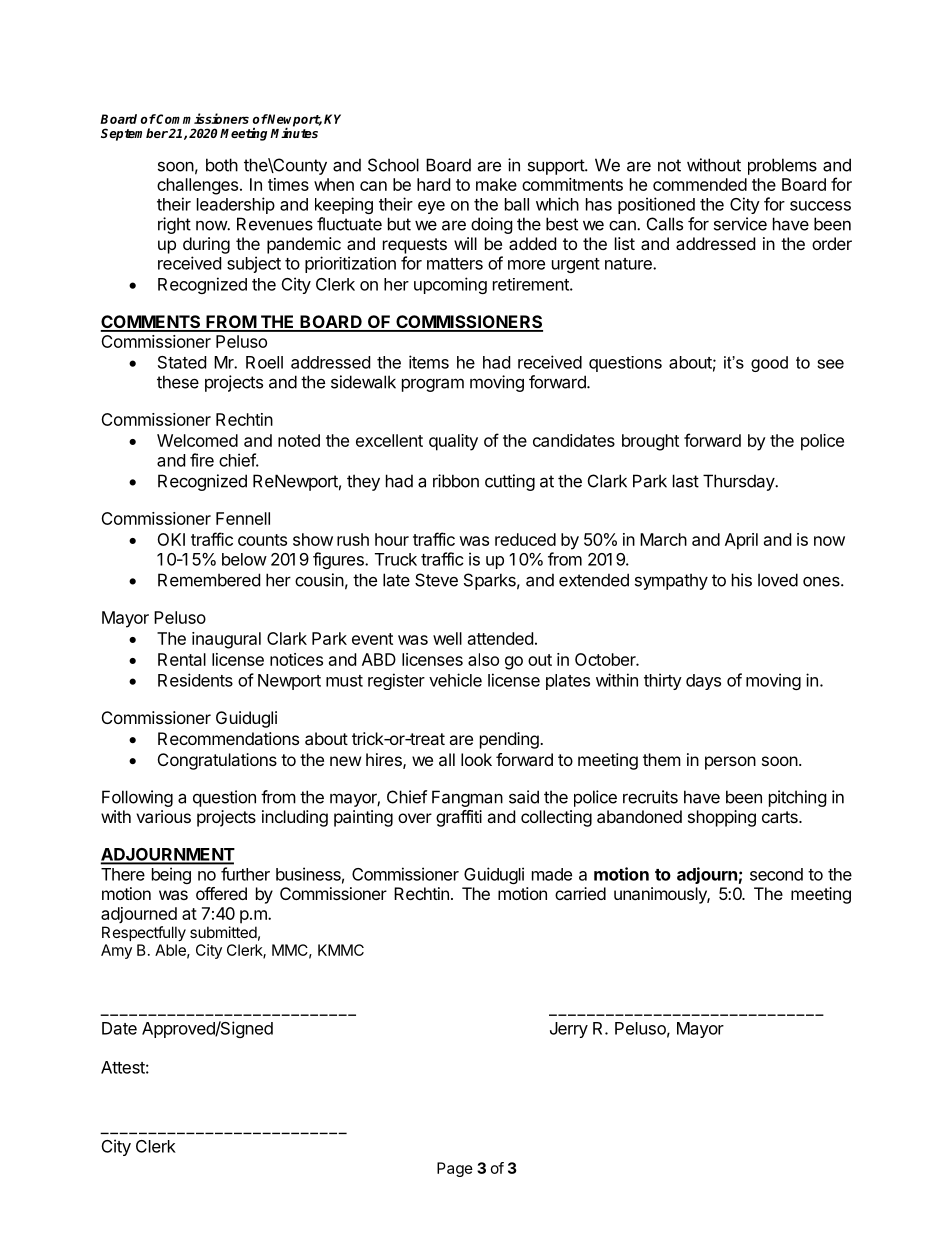  Describe the element at coordinates (436, 580) in the screenshot. I see `Steve` at that location.
